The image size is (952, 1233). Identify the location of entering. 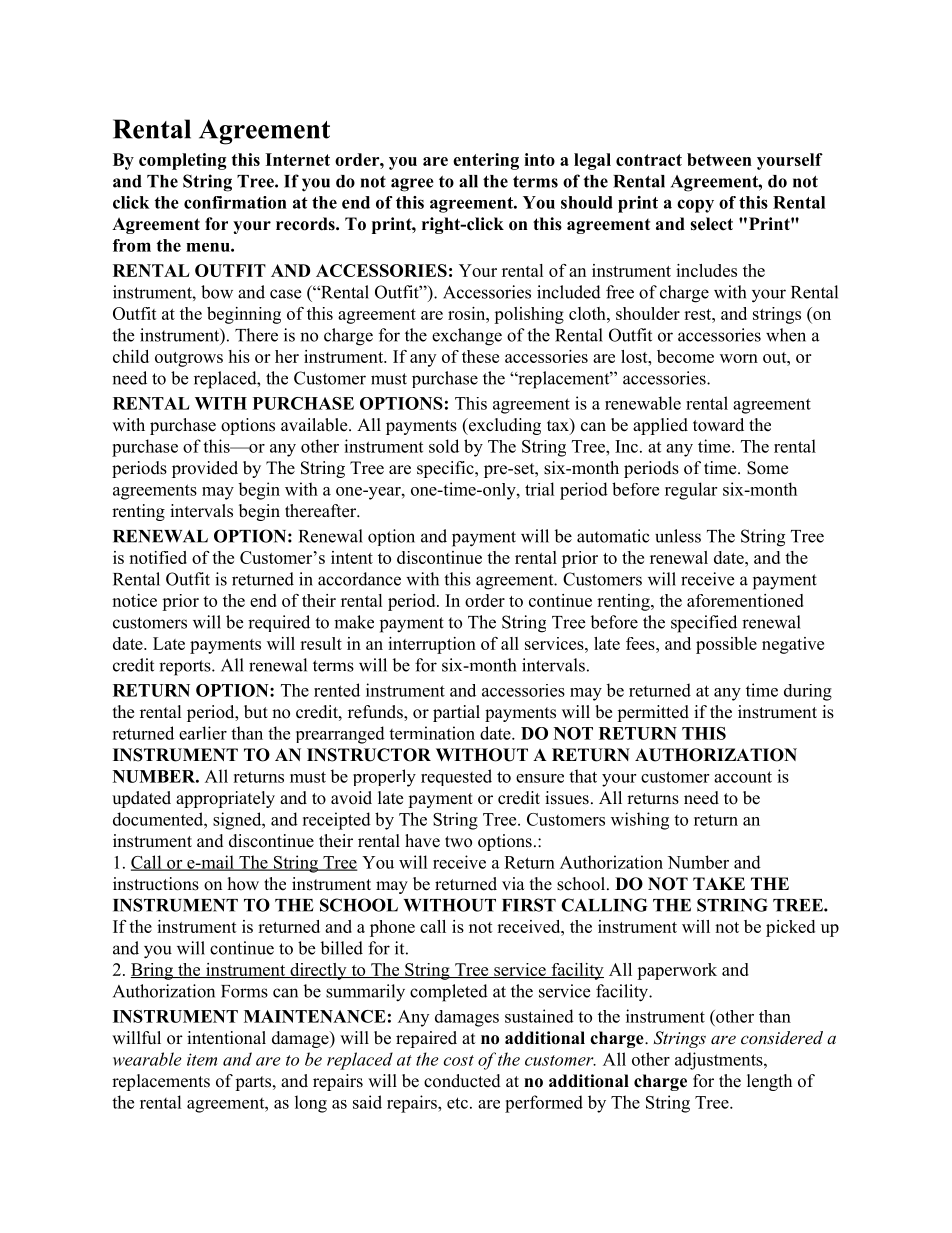
(486, 161).
